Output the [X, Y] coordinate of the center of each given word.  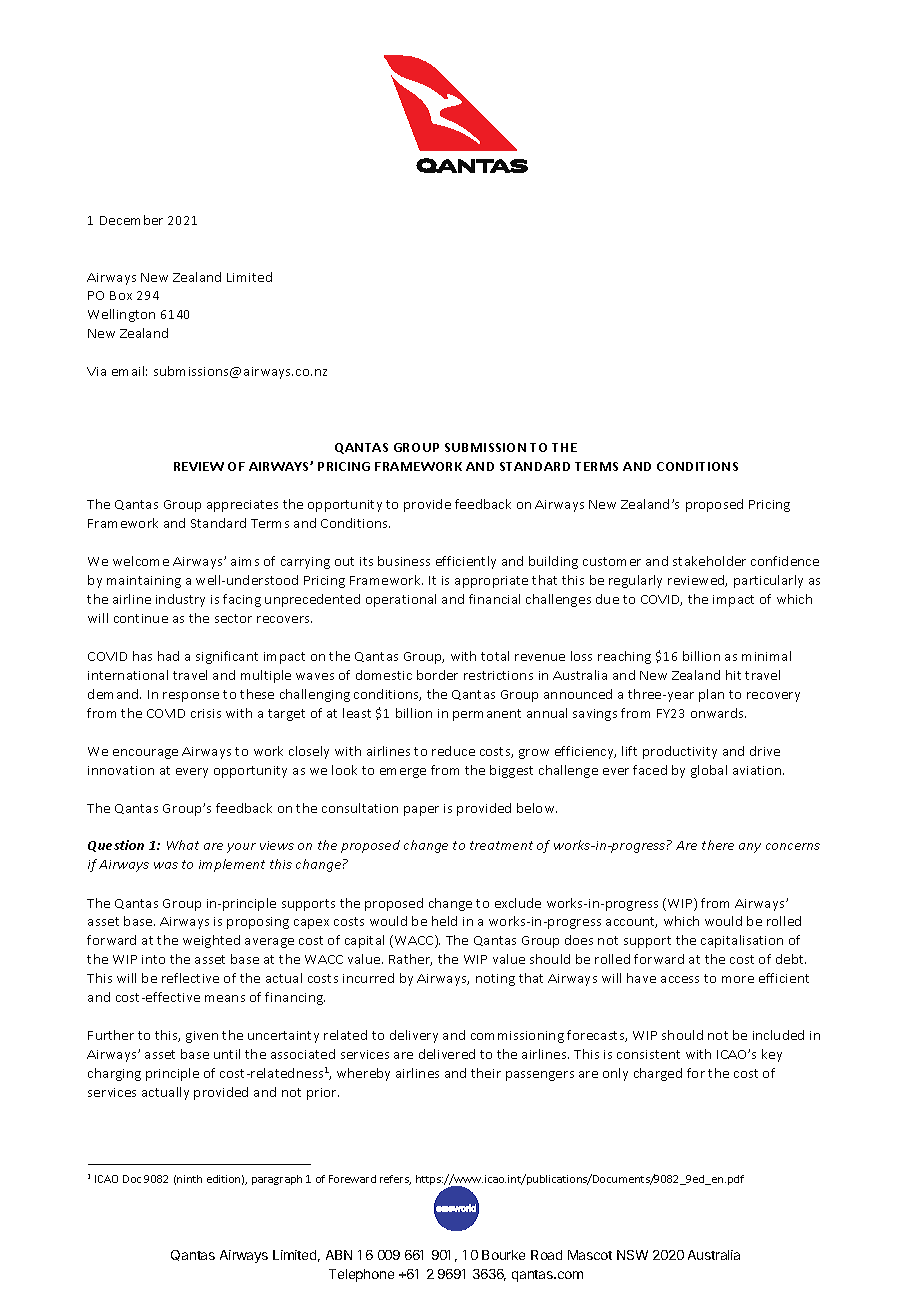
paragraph [277, 1180]
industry [180, 600]
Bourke [503, 1255]
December [131, 220]
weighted [211, 941]
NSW [632, 1255]
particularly [768, 581]
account [631, 922]
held [444, 921]
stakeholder [709, 561]
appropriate [491, 582]
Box [121, 295]
